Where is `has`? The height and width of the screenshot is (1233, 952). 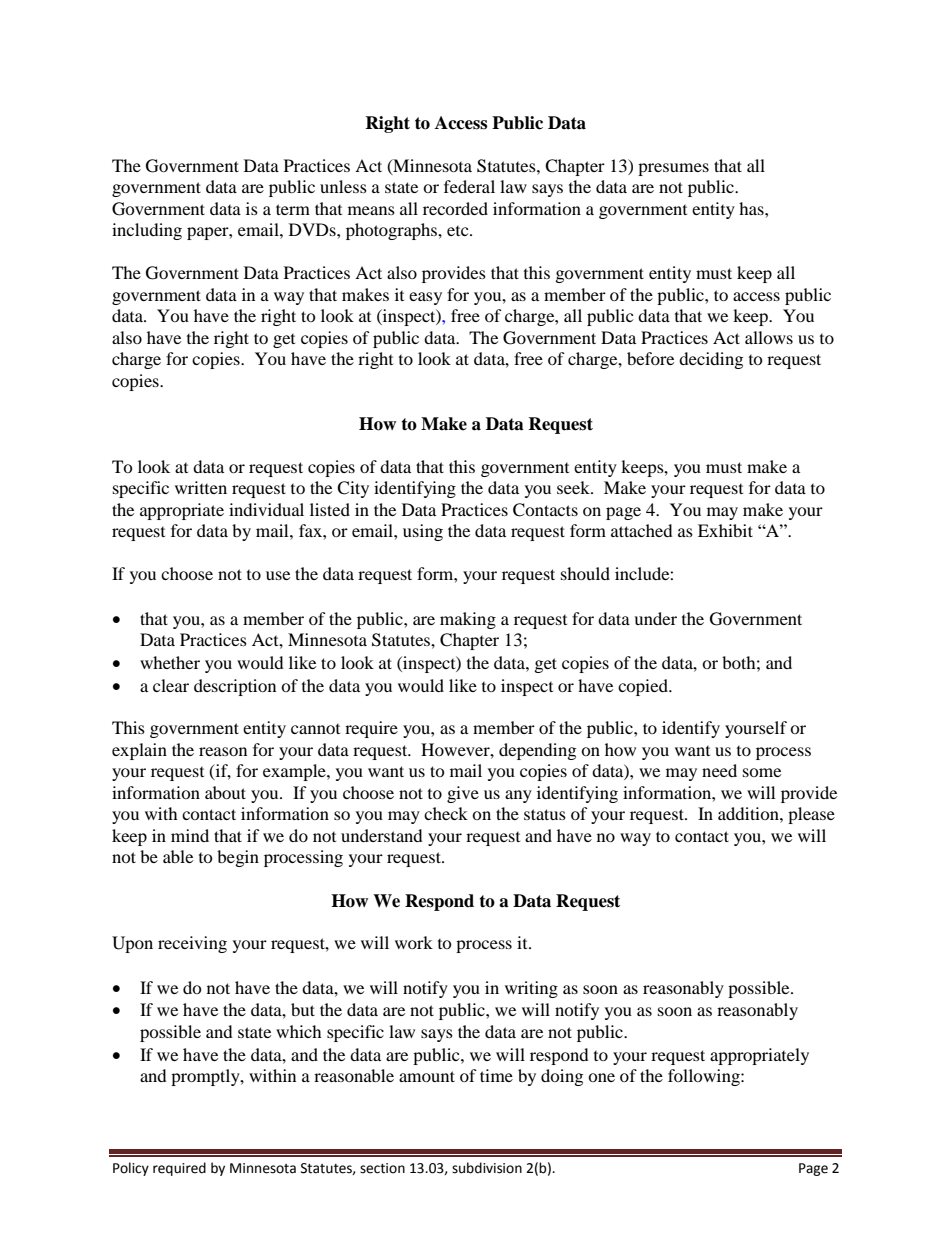
has is located at coordinates (752, 208).
